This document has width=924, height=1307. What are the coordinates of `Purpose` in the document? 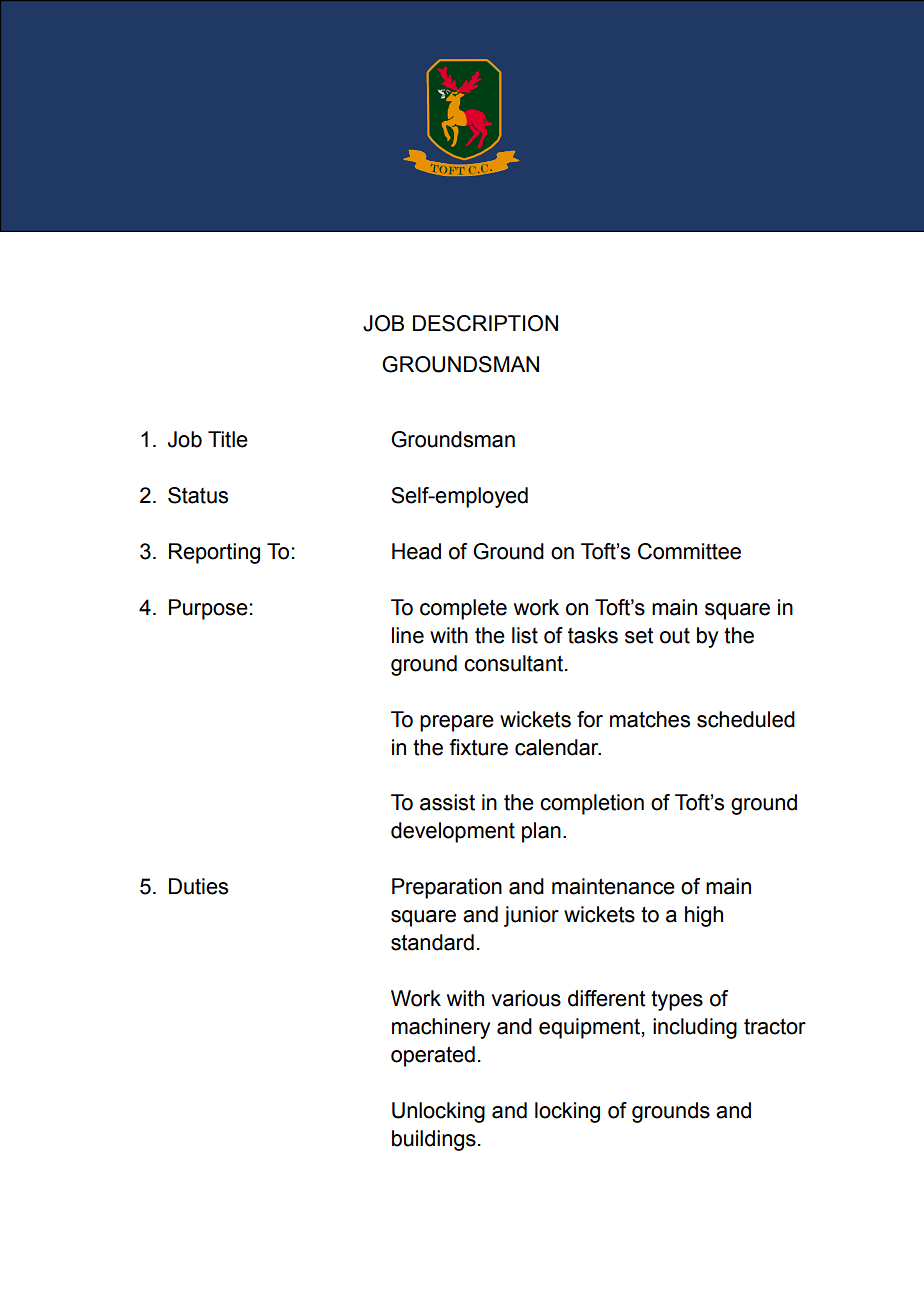 It's located at (208, 609).
